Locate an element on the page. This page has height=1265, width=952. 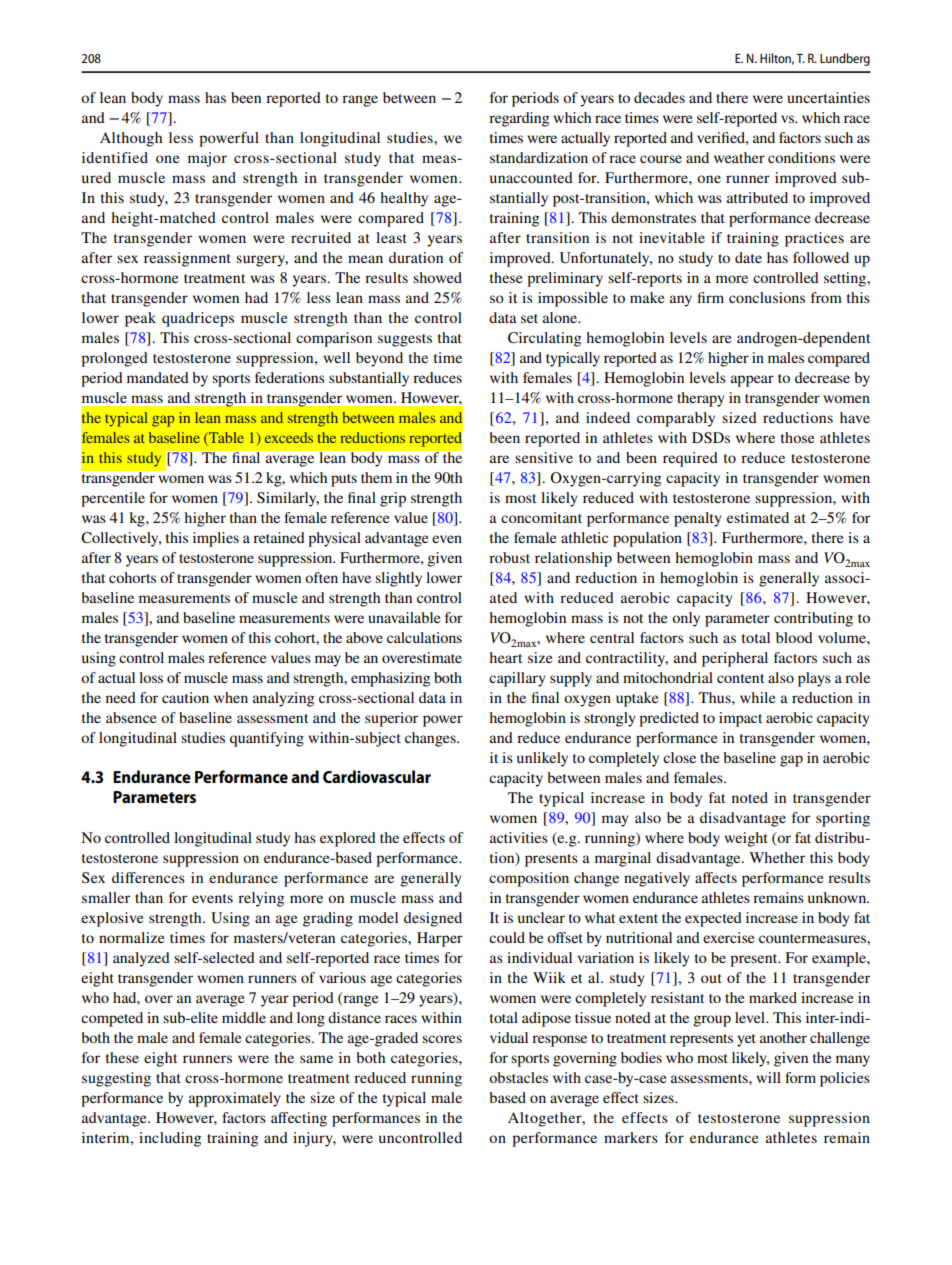
penalty is located at coordinates (698, 519).
